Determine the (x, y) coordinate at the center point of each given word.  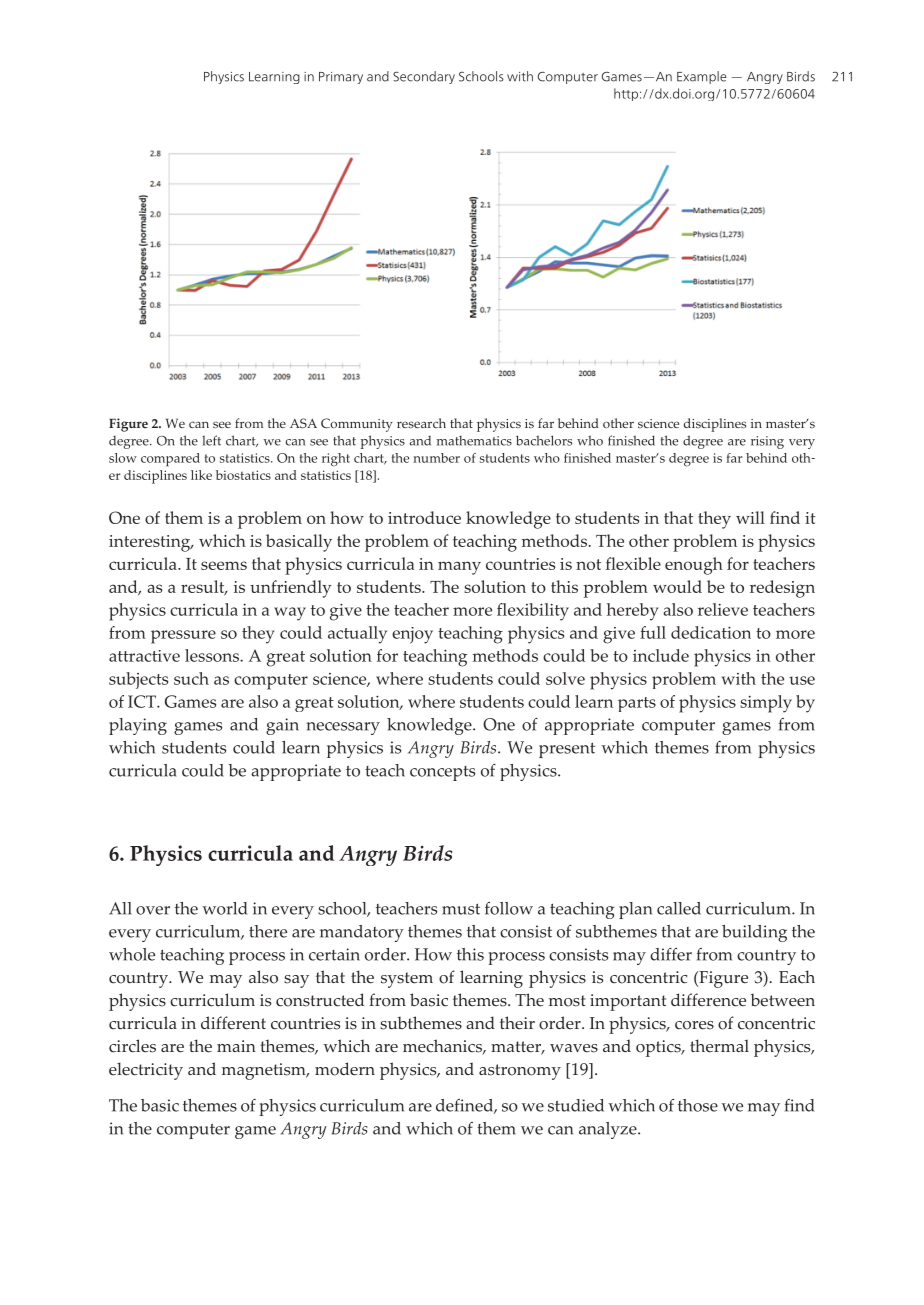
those (698, 1105)
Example (702, 77)
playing (138, 726)
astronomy (520, 1072)
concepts (442, 773)
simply (766, 704)
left (211, 440)
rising (767, 442)
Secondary (424, 77)
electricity (146, 1071)
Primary (341, 78)
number (436, 458)
